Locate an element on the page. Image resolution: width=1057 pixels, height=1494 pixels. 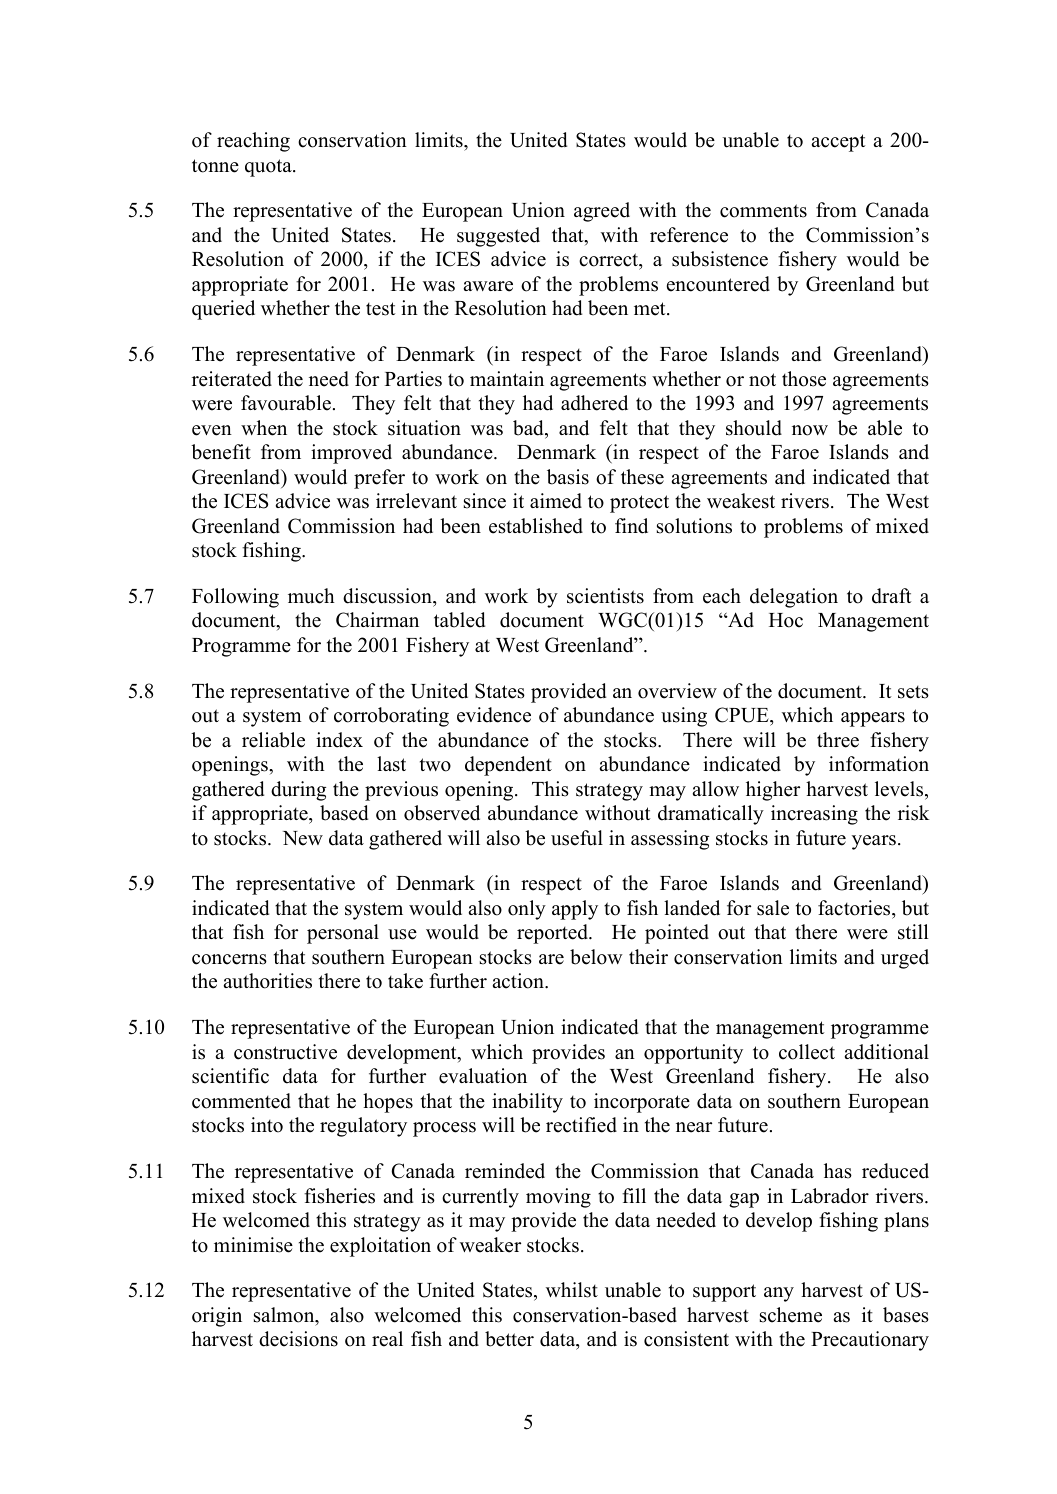
collect is located at coordinates (807, 1052).
